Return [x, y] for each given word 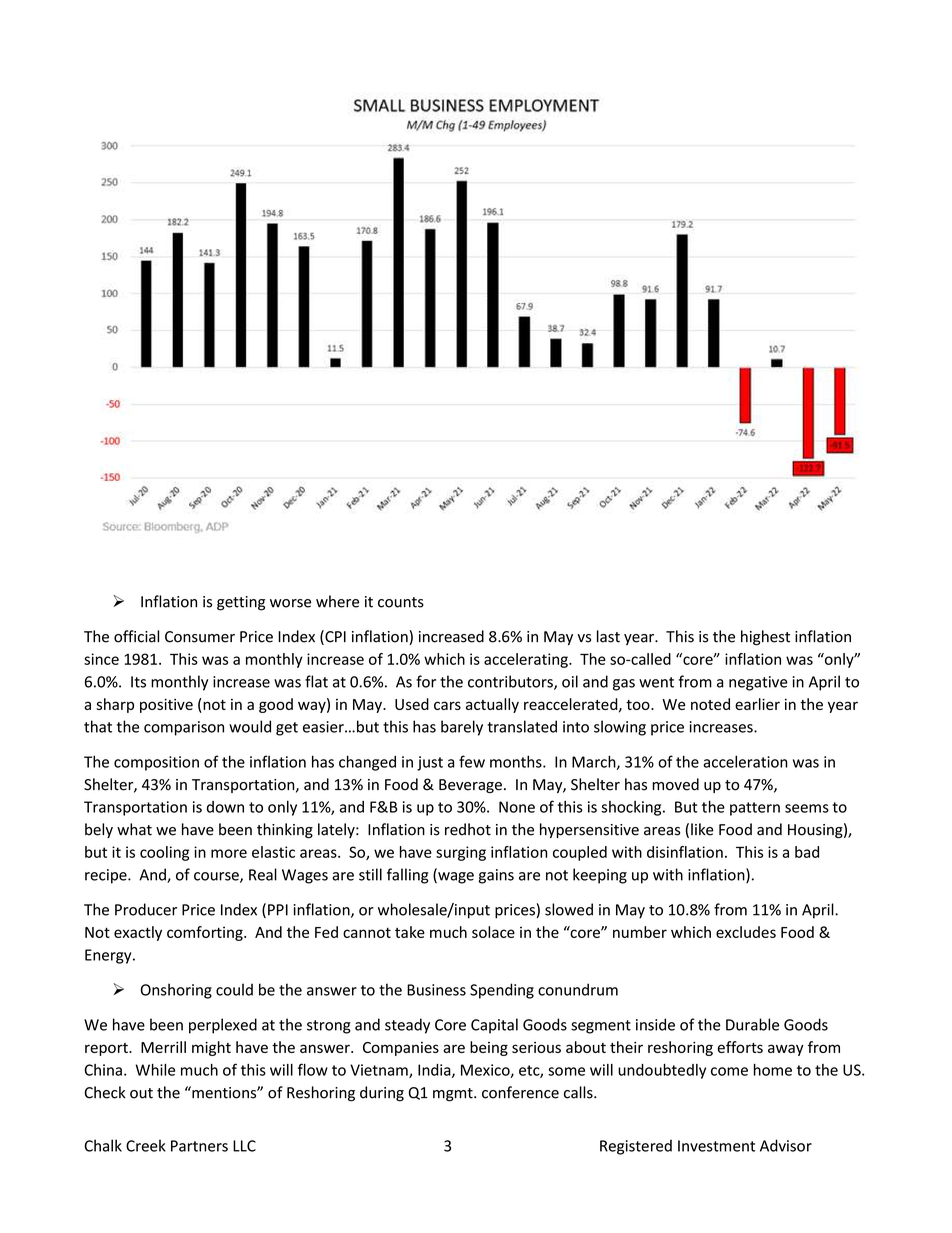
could [234, 989]
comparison [184, 728]
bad [807, 852]
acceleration [745, 761]
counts [401, 602]
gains [496, 876]
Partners [199, 1146]
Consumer [200, 637]
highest [765, 638]
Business [436, 990]
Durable [752, 1024]
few [472, 761]
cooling [164, 853]
